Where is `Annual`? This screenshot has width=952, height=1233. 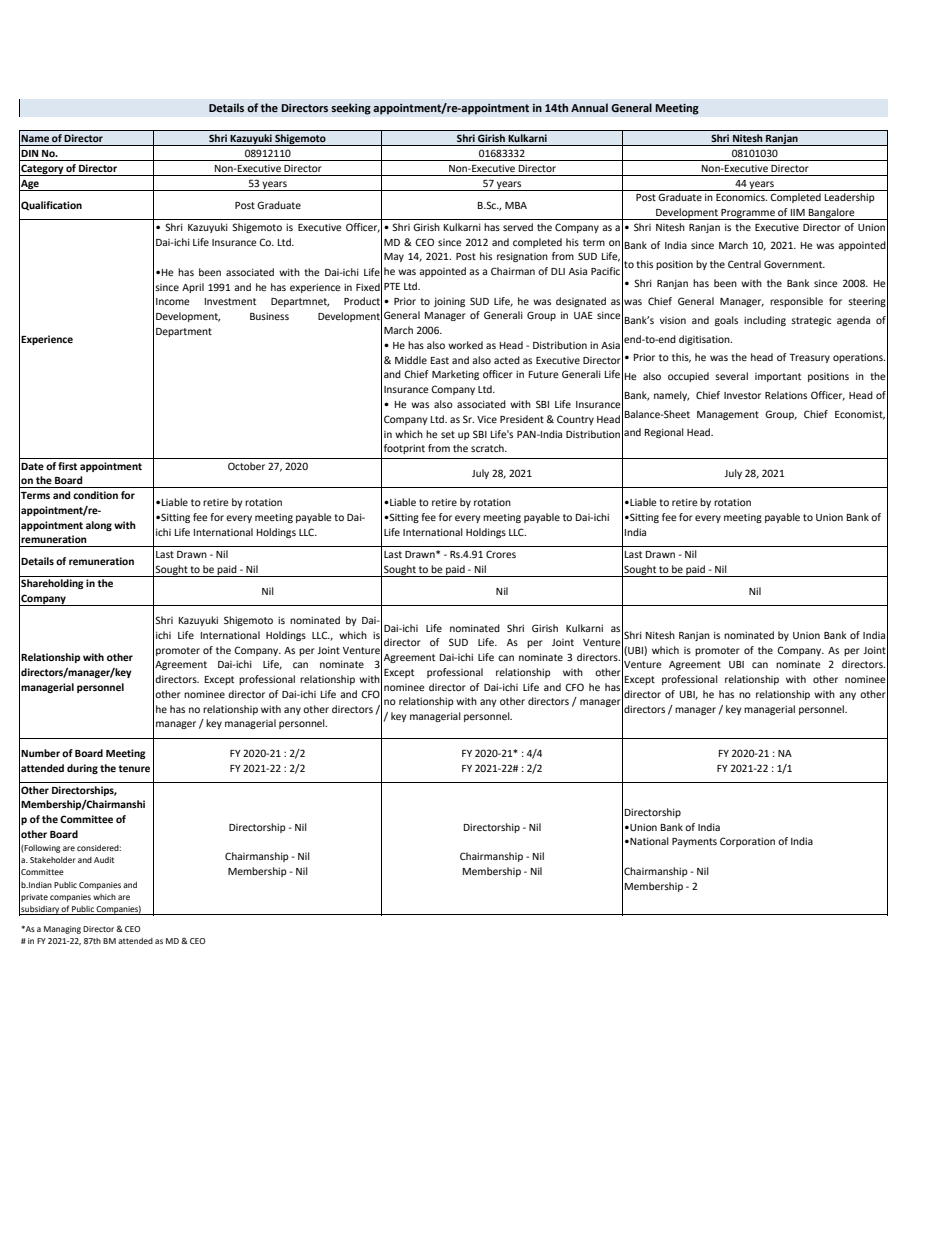
Annual is located at coordinates (589, 107).
